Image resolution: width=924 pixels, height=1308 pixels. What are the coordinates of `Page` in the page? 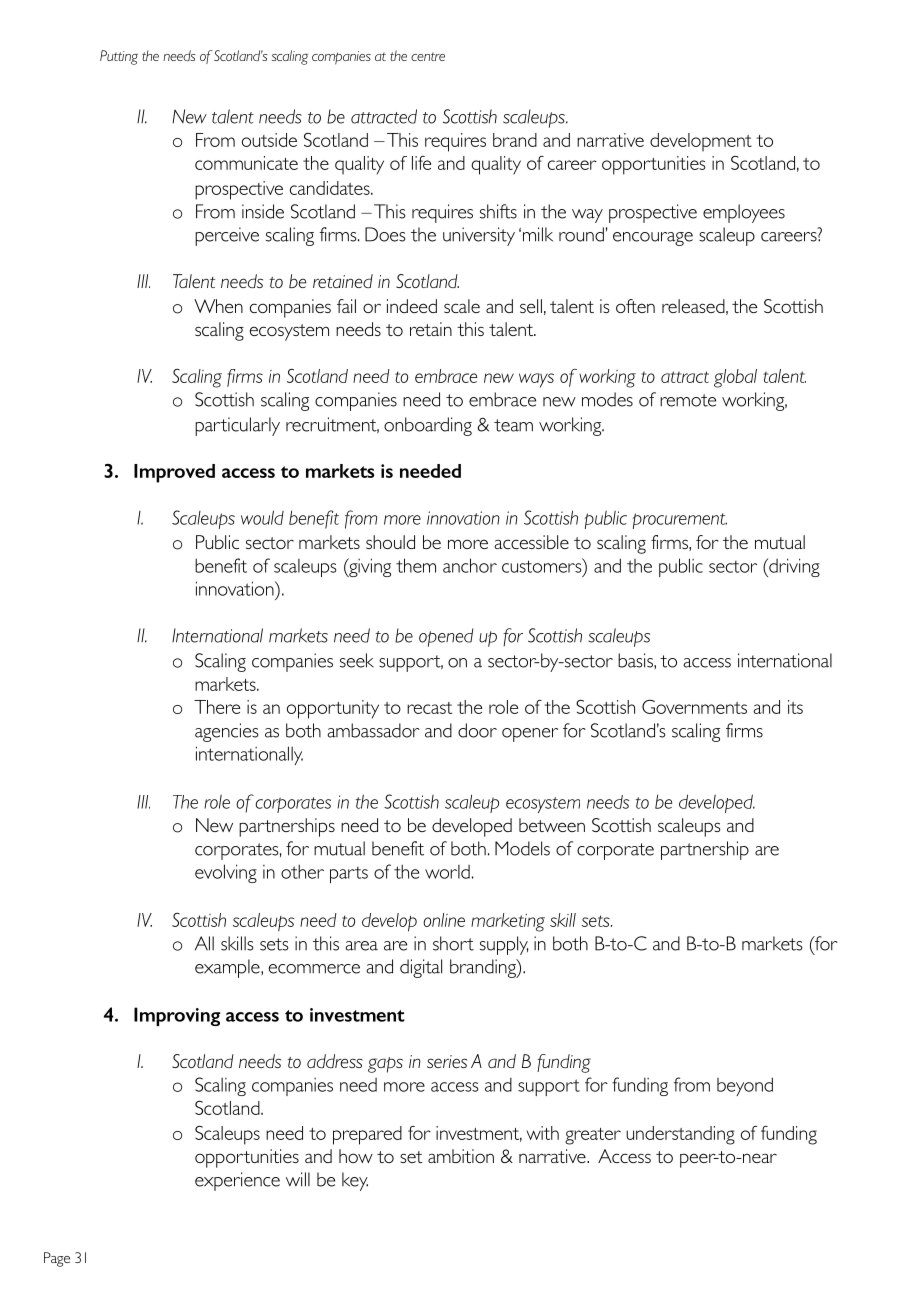 It's located at (57, 1259).
